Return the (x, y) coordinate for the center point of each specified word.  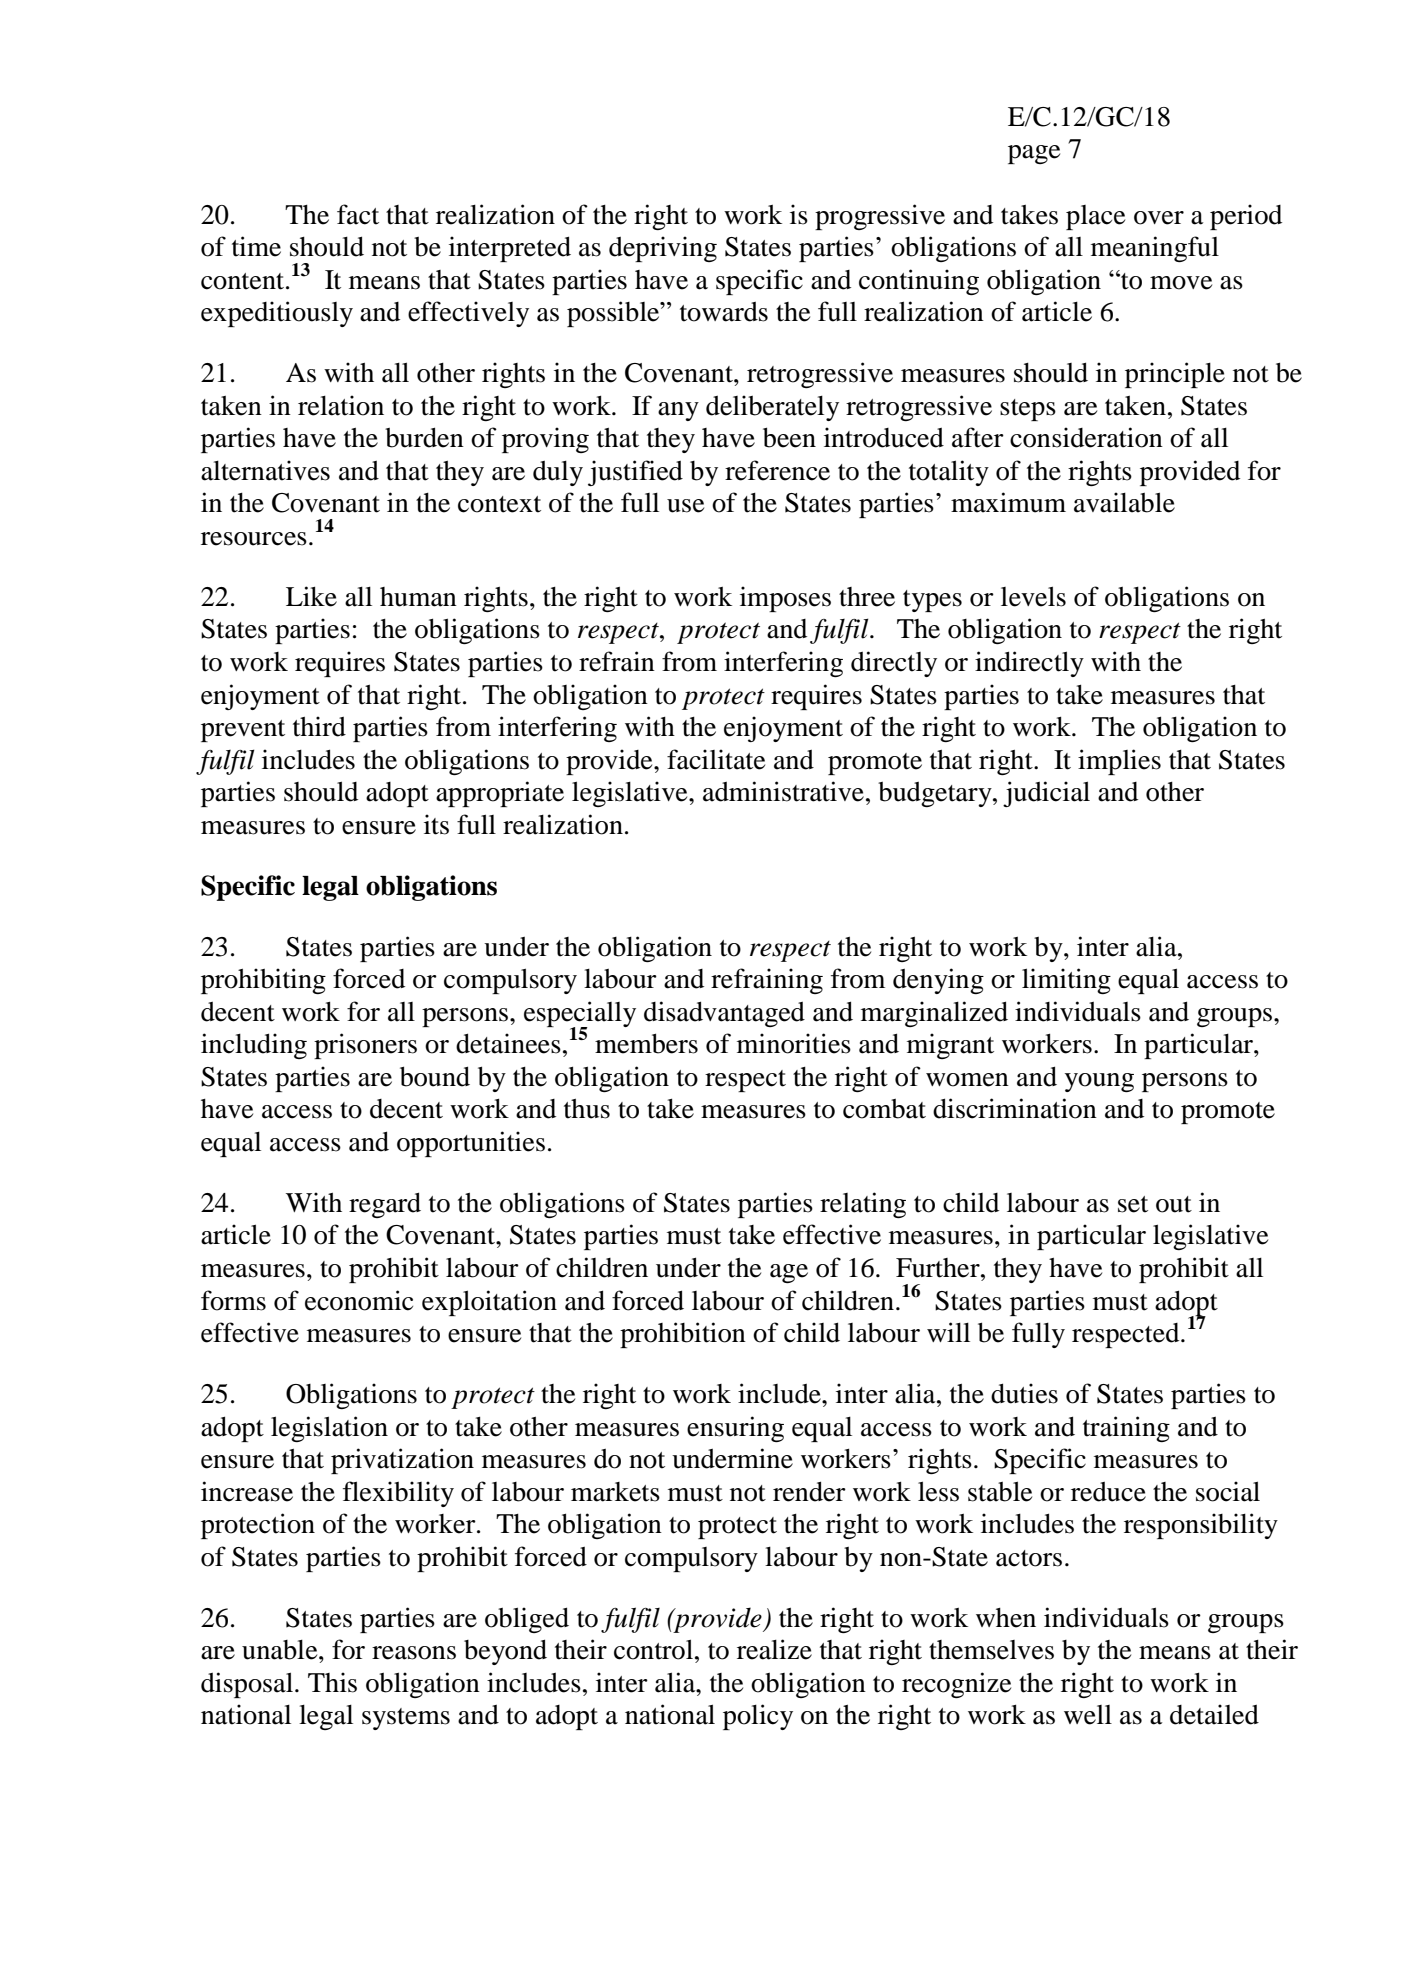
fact (358, 214)
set (1133, 1204)
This (332, 1682)
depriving (663, 249)
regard (385, 1205)
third (319, 726)
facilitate (716, 759)
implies (1119, 762)
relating (863, 1205)
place (1095, 217)
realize (774, 1649)
